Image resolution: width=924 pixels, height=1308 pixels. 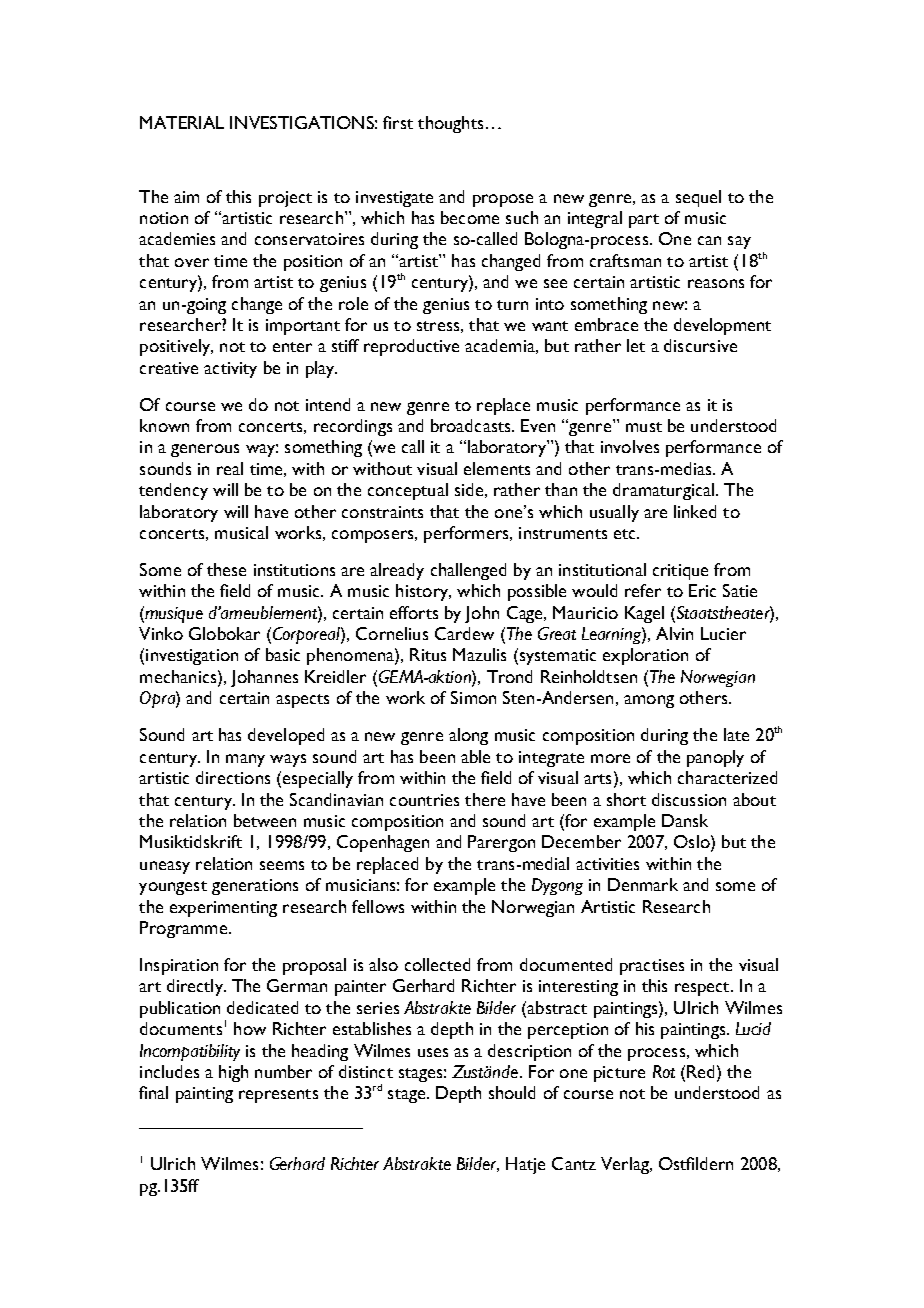 What do you see at coordinates (482, 614) in the screenshot?
I see `John` at bounding box center [482, 614].
